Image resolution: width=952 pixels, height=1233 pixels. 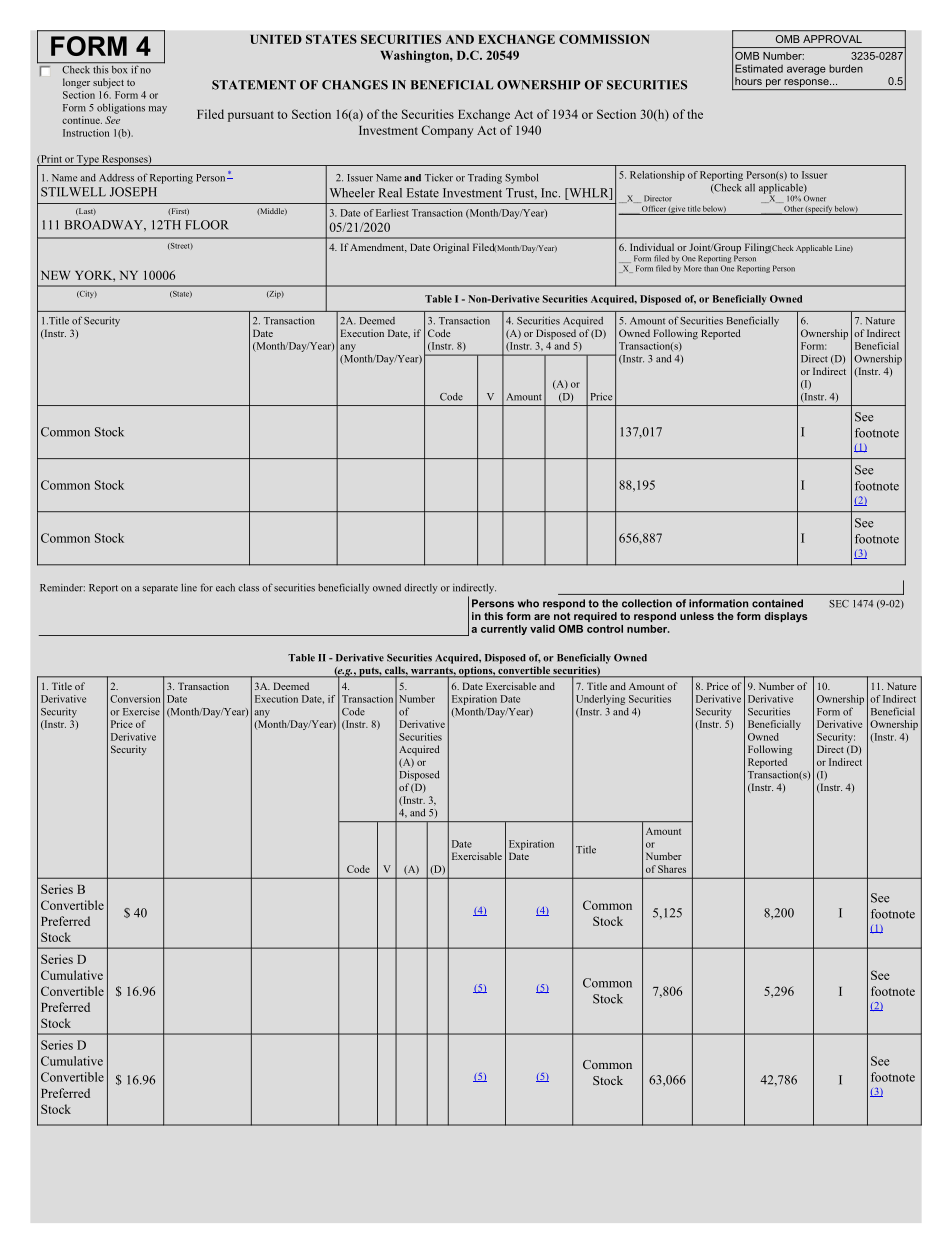 What do you see at coordinates (355, 85) in the image?
I see `CHANGES` at bounding box center [355, 85].
